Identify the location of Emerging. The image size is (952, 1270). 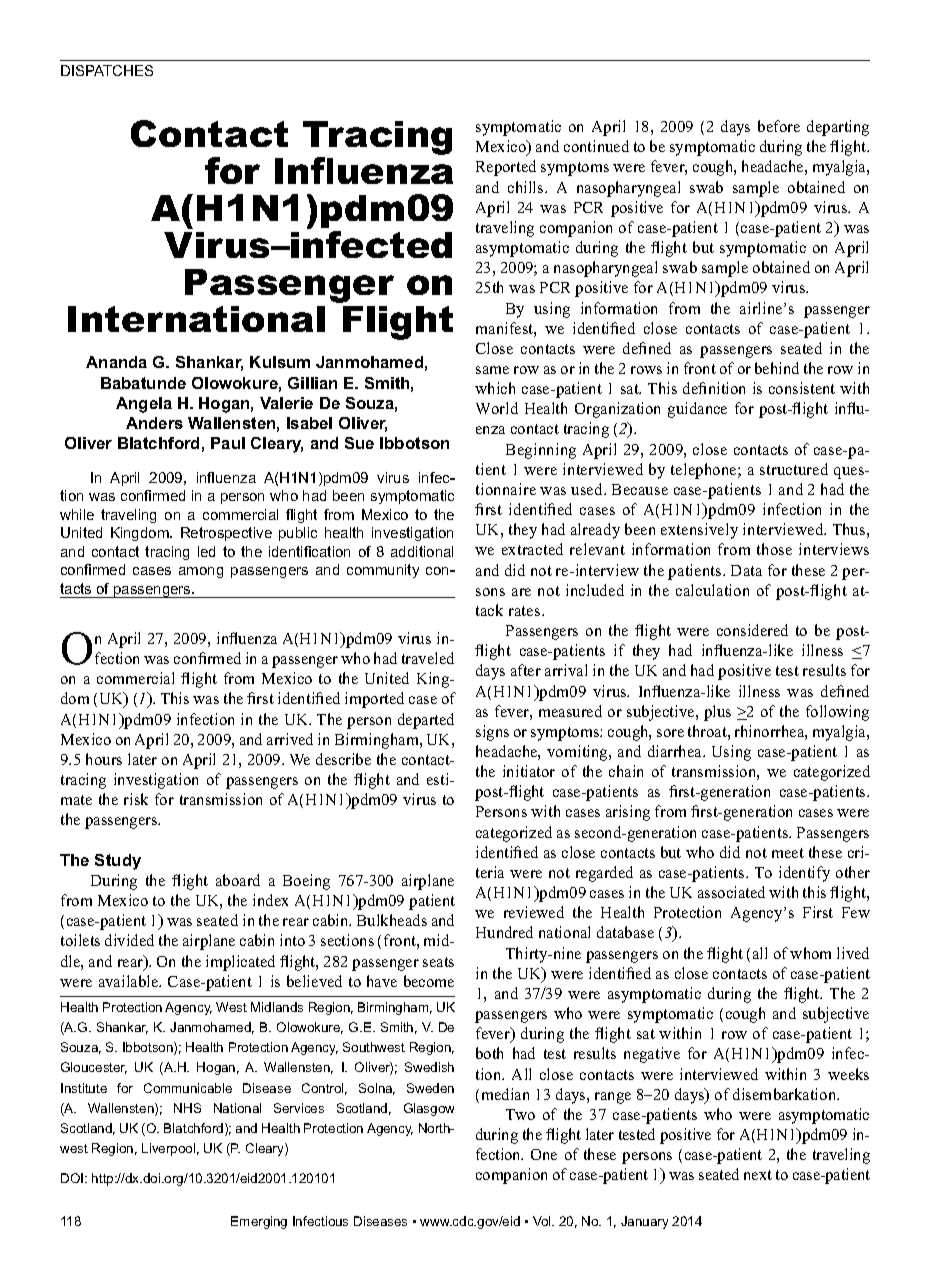
(259, 1222).
